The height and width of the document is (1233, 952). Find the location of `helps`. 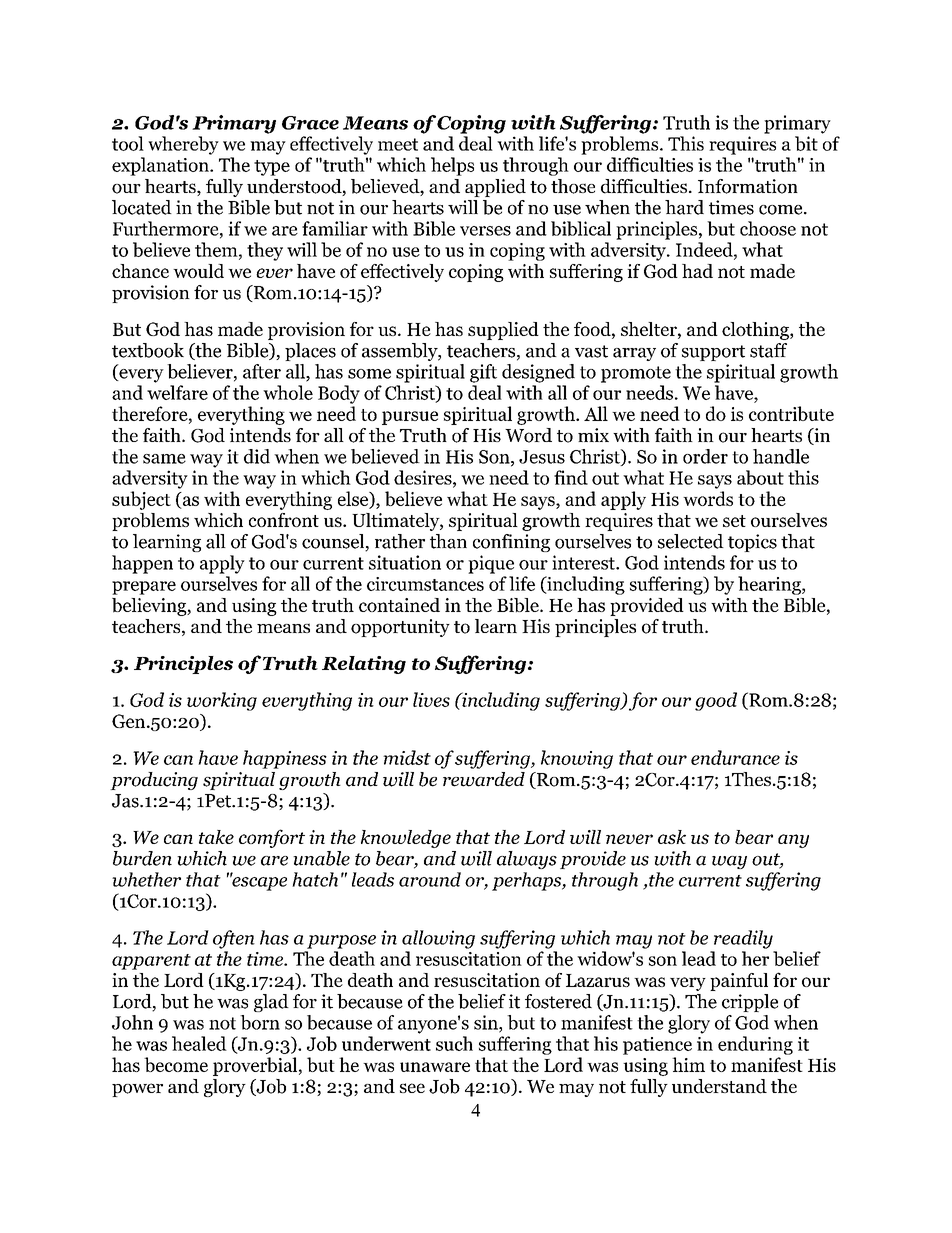

helps is located at coordinates (452, 166).
